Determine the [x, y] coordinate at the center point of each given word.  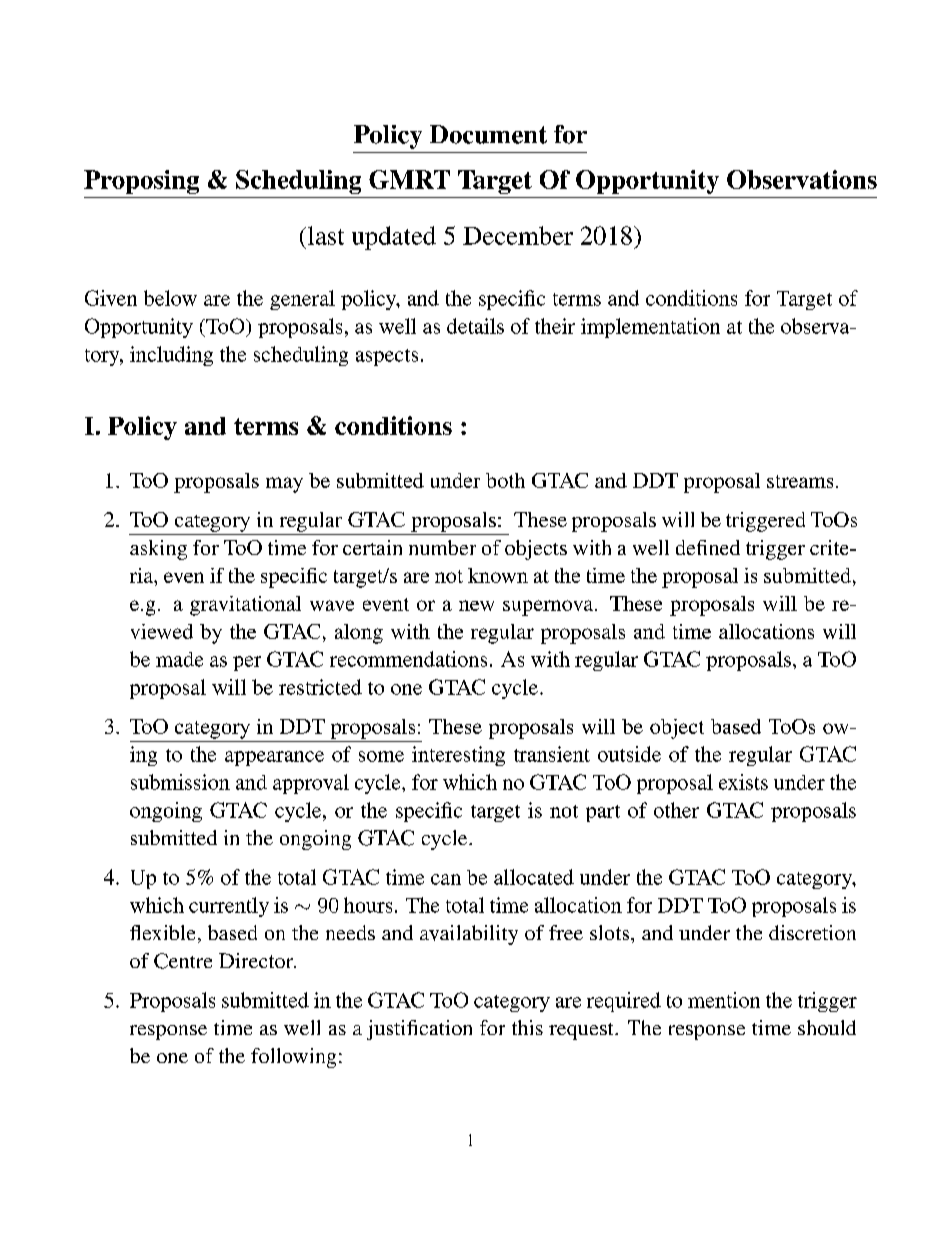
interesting [458, 756]
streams [800, 481]
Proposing [141, 182]
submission [180, 782]
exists [743, 782]
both [505, 480]
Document [488, 134]
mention [724, 1000]
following [293, 1058]
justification [419, 1030]
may [284, 485]
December [518, 235]
